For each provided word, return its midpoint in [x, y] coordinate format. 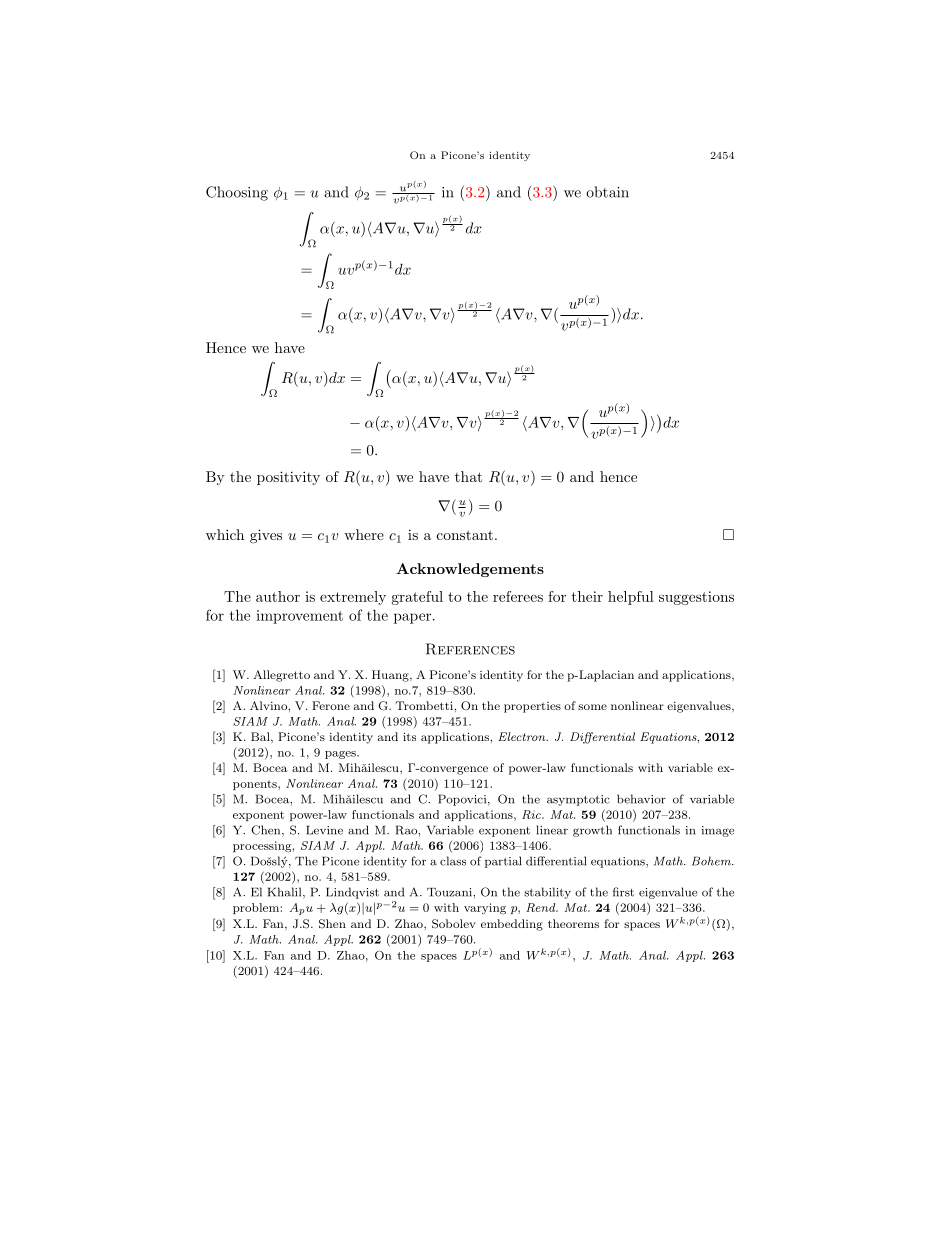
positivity [288, 478]
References [470, 649]
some [592, 707]
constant [465, 535]
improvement [299, 617]
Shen [332, 924]
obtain [607, 192]
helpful [631, 598]
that [468, 476]
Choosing [237, 193]
